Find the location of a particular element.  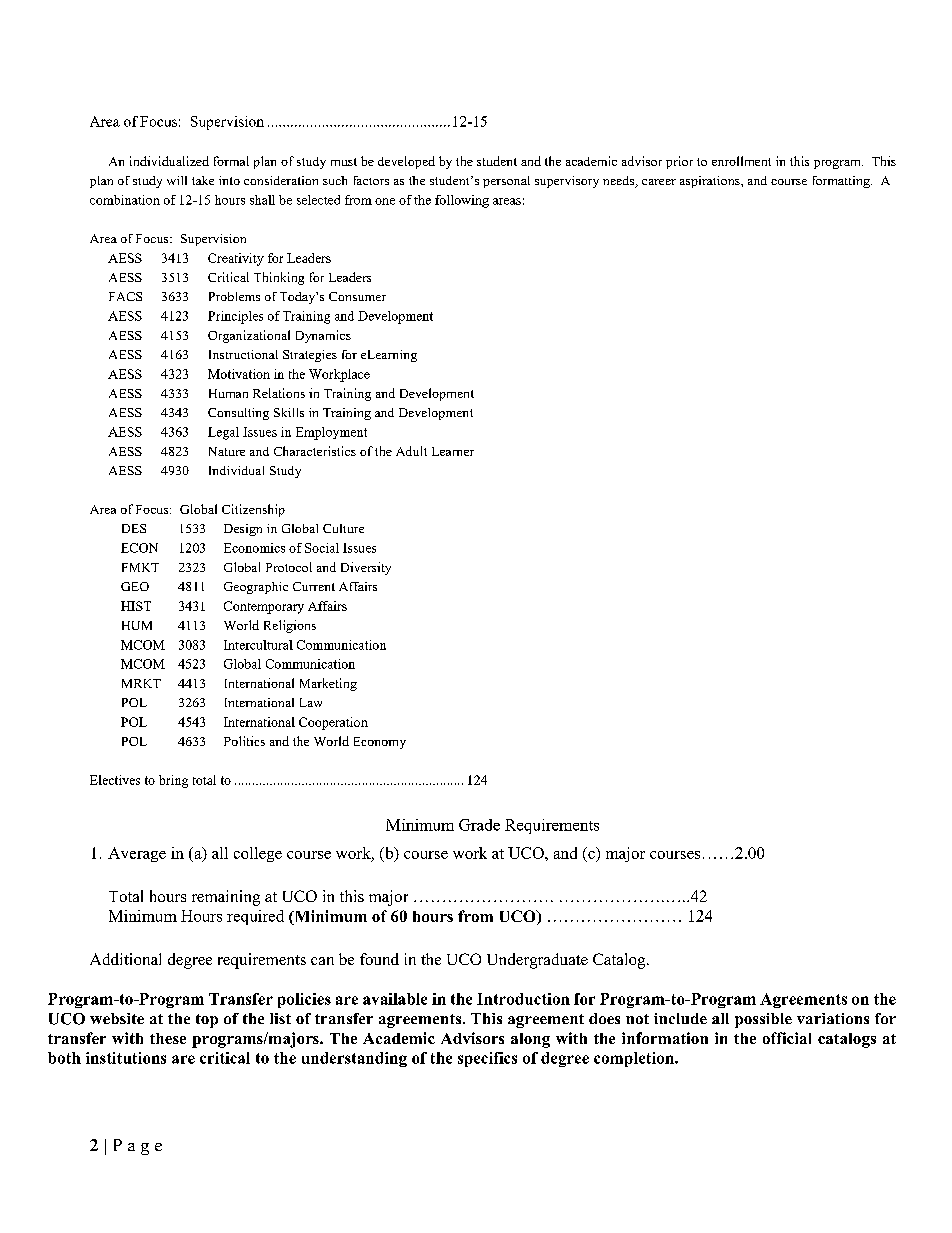

Grade is located at coordinates (479, 825).
